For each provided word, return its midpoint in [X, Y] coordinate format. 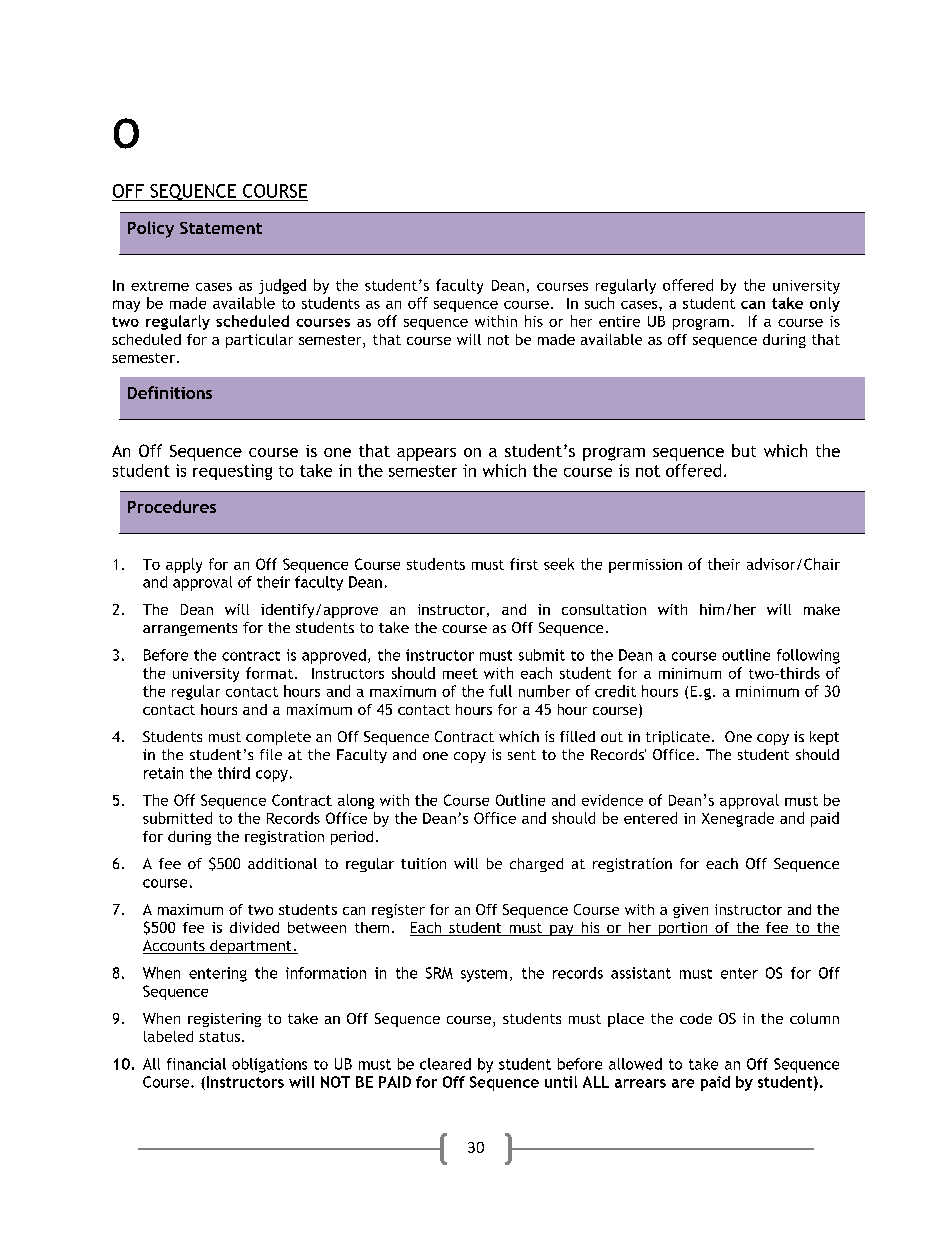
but [744, 450]
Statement [221, 228]
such [599, 303]
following [808, 656]
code [696, 1018]
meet [460, 673]
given [690, 911]
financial [196, 1064]
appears [426, 454]
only [825, 304]
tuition [423, 863]
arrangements [190, 629]
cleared [445, 1064]
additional [282, 863]
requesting [232, 472]
